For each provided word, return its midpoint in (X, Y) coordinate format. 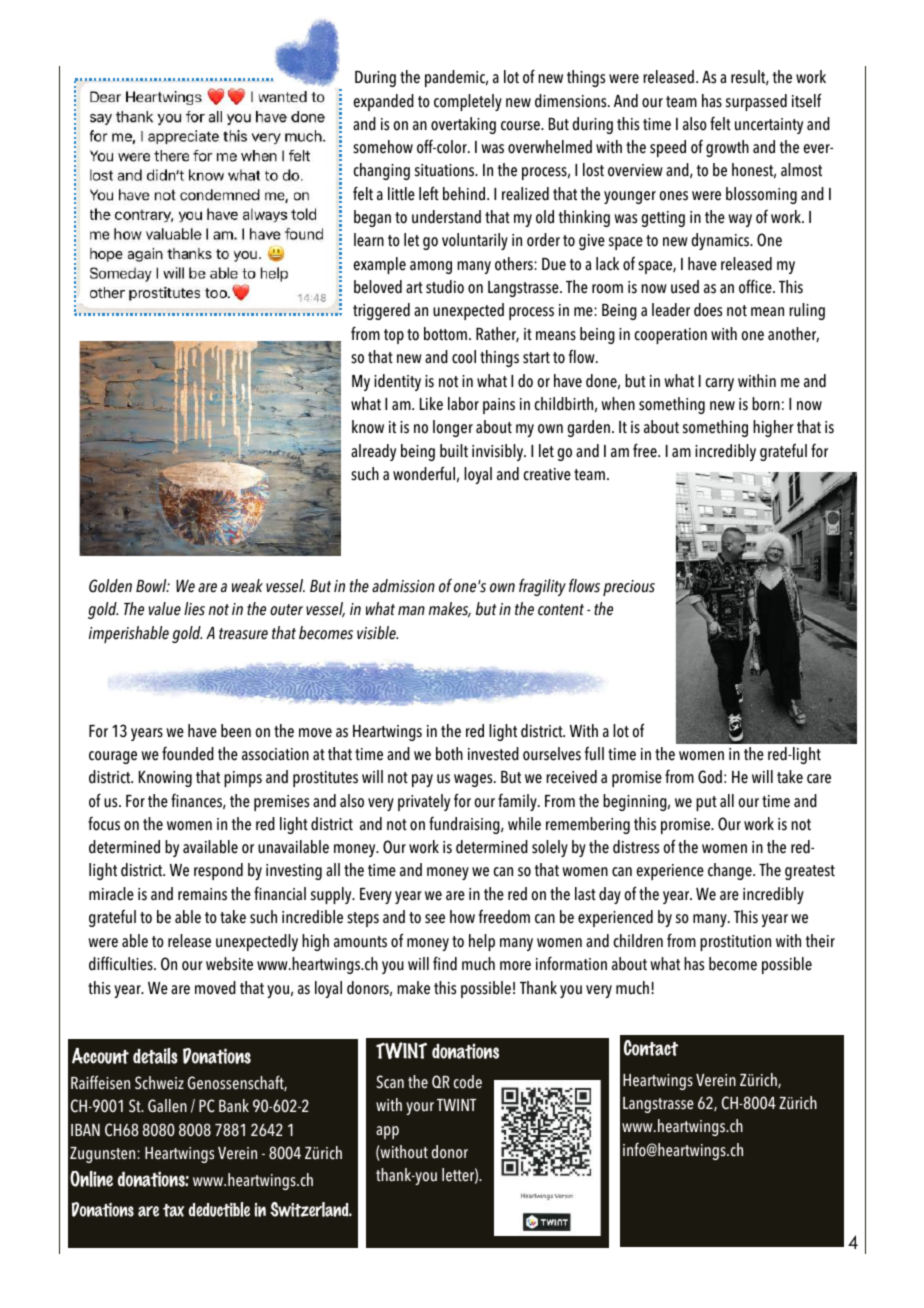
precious (629, 588)
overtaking (463, 125)
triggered (381, 311)
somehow (383, 147)
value (165, 609)
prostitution (735, 943)
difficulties (122, 963)
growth (727, 148)
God (710, 777)
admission (403, 586)
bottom (447, 334)
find (445, 963)
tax (173, 1210)
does (708, 310)
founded (188, 754)
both (449, 754)
